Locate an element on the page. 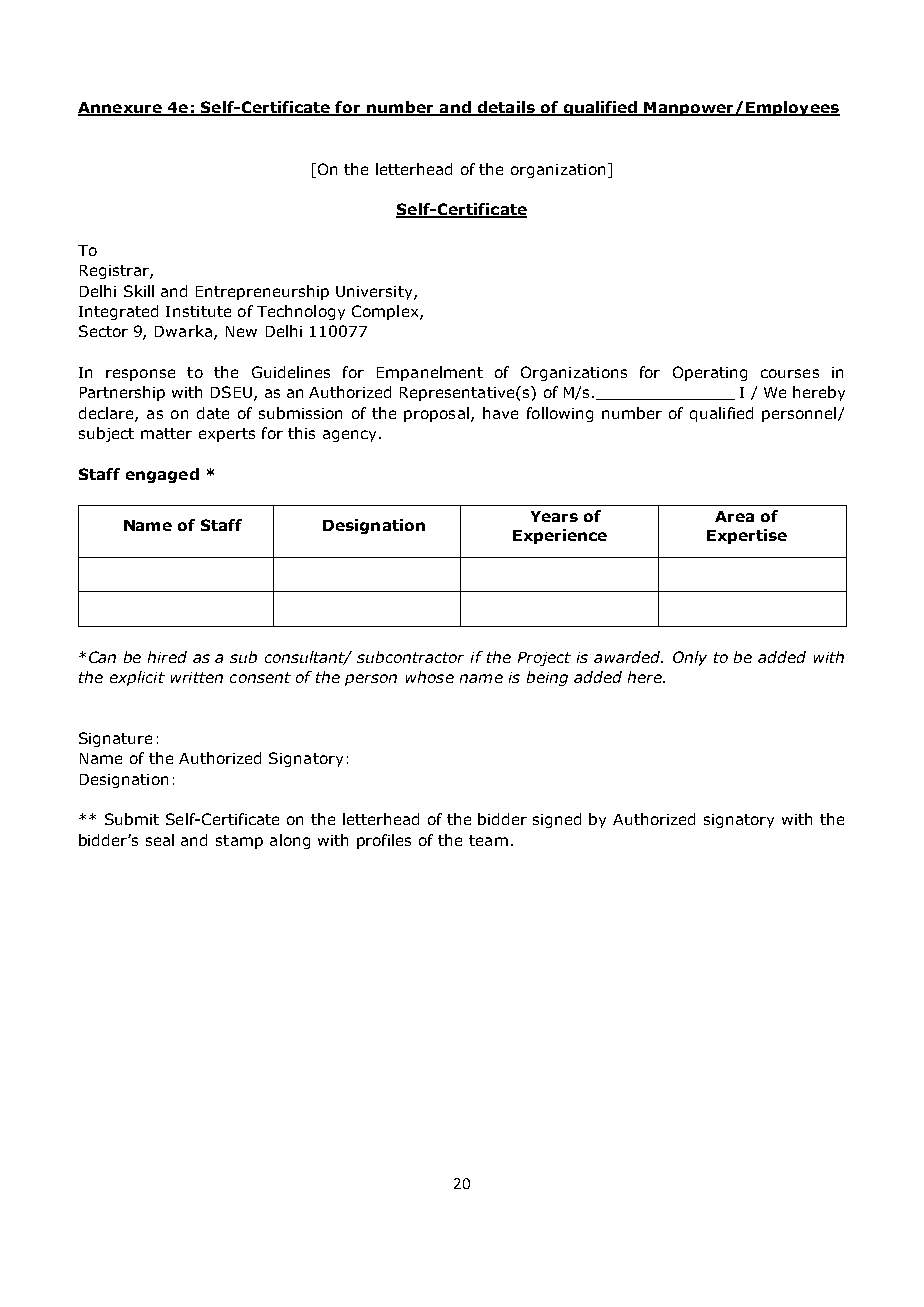 The image size is (924, 1307). Only is located at coordinates (690, 658).
